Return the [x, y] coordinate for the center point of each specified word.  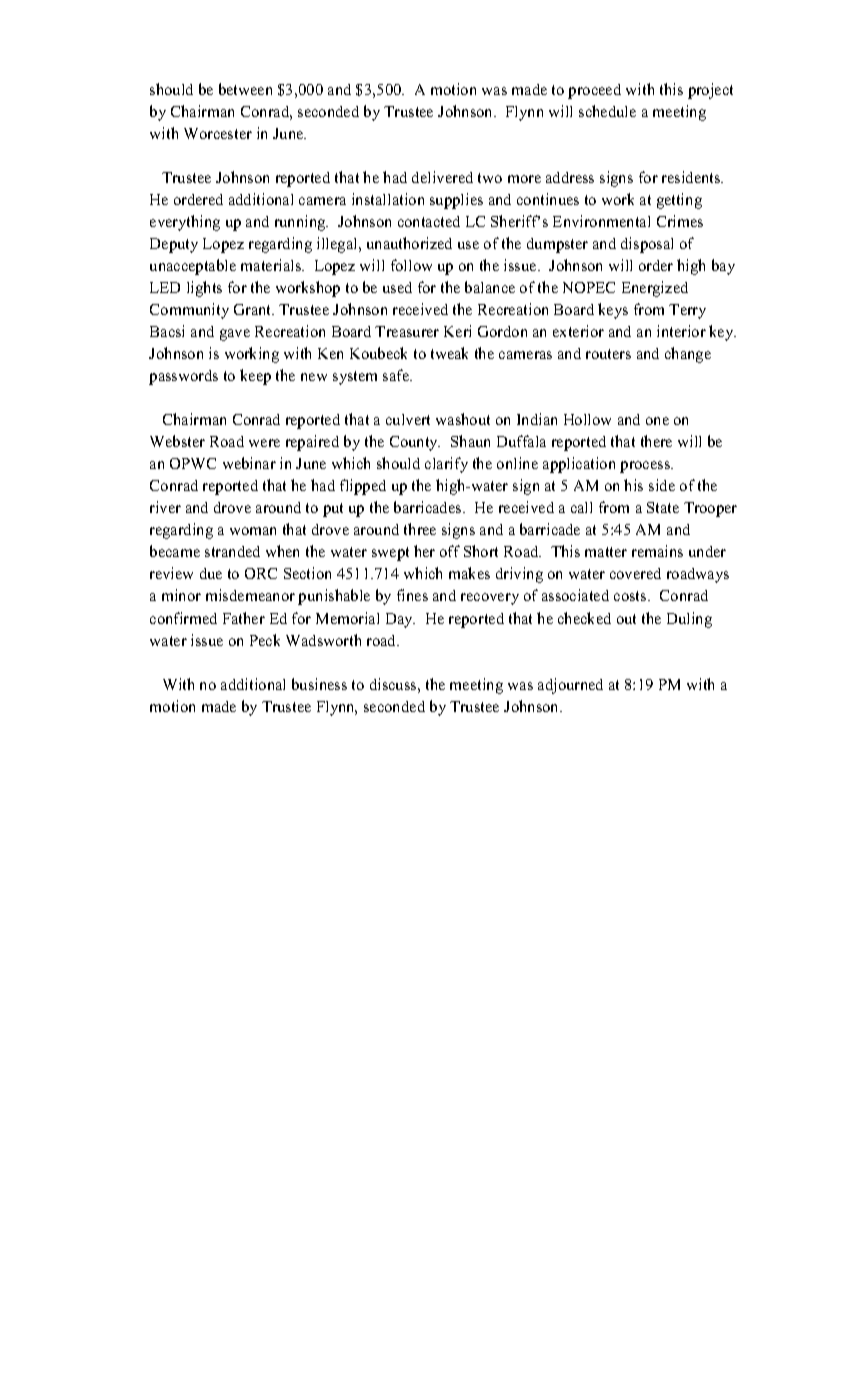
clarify [446, 465]
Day [400, 620]
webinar [249, 463]
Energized [655, 289]
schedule [607, 111]
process [646, 467]
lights [204, 289]
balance [490, 287]
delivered [442, 177]
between [245, 89]
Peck [265, 640]
